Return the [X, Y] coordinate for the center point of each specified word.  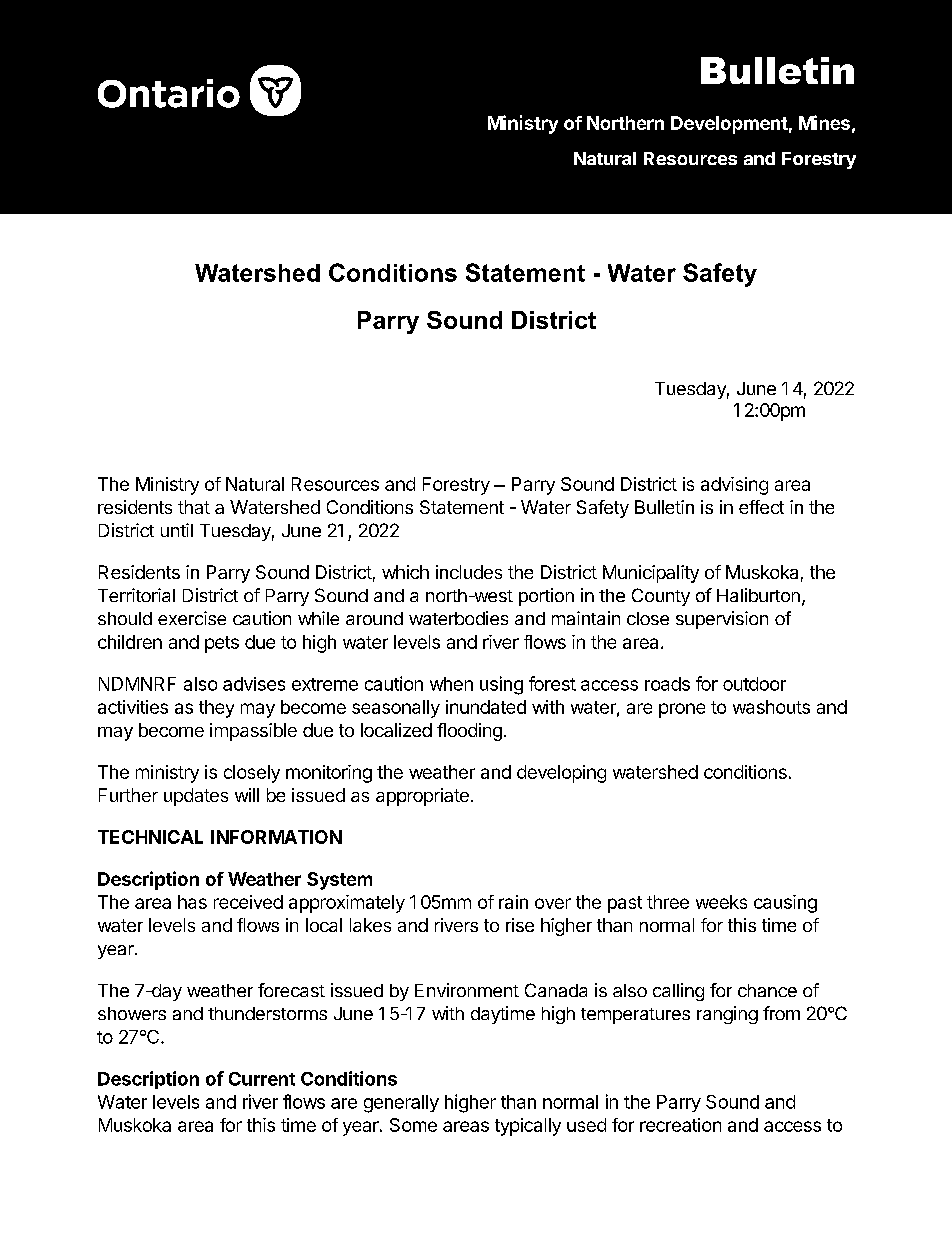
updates [196, 797]
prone [682, 710]
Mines [824, 122]
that [194, 507]
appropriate [422, 797]
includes [469, 572]
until [177, 530]
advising [734, 486]
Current [262, 1079]
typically [528, 1127]
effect [761, 507]
